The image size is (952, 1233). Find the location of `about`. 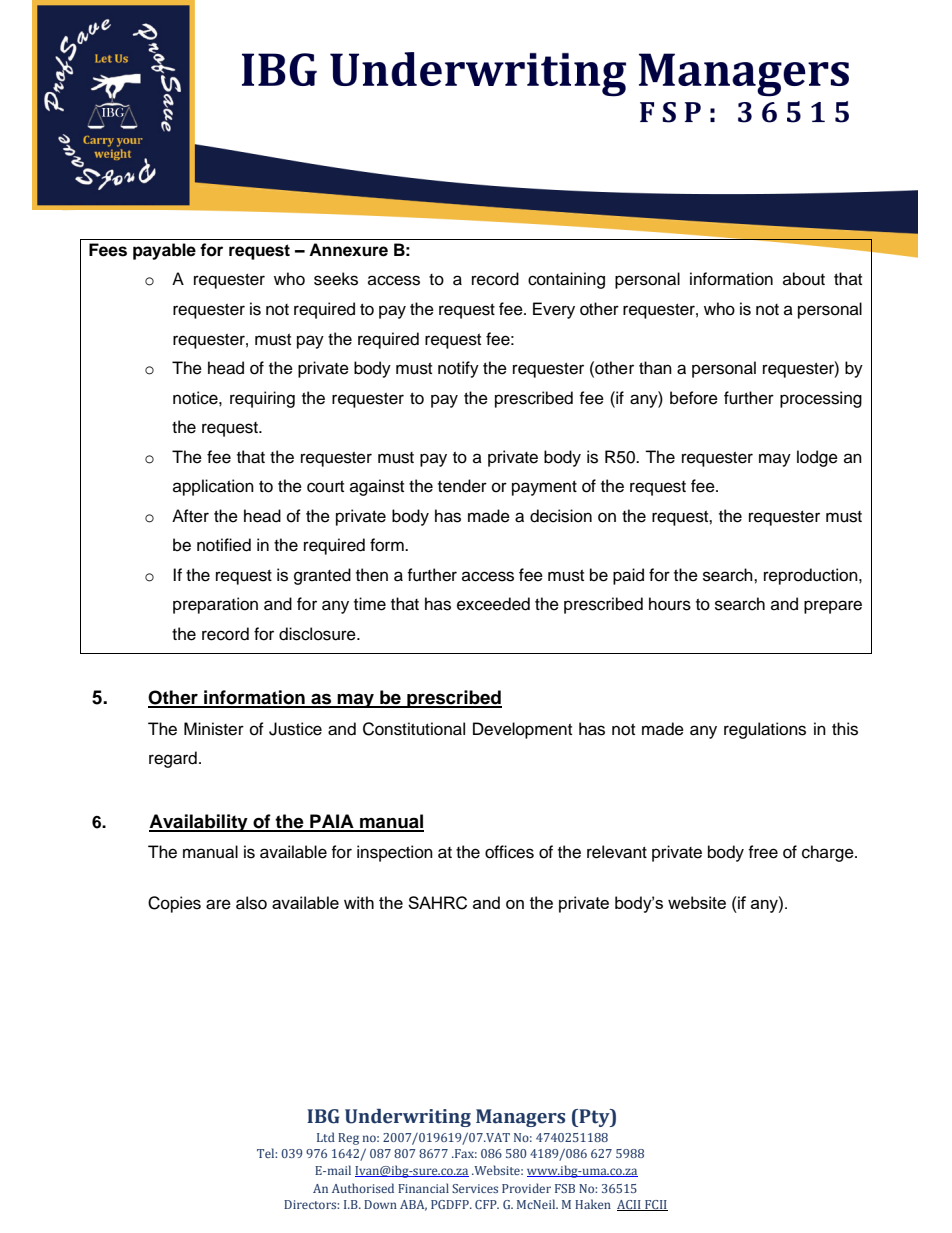

about is located at coordinates (804, 279).
